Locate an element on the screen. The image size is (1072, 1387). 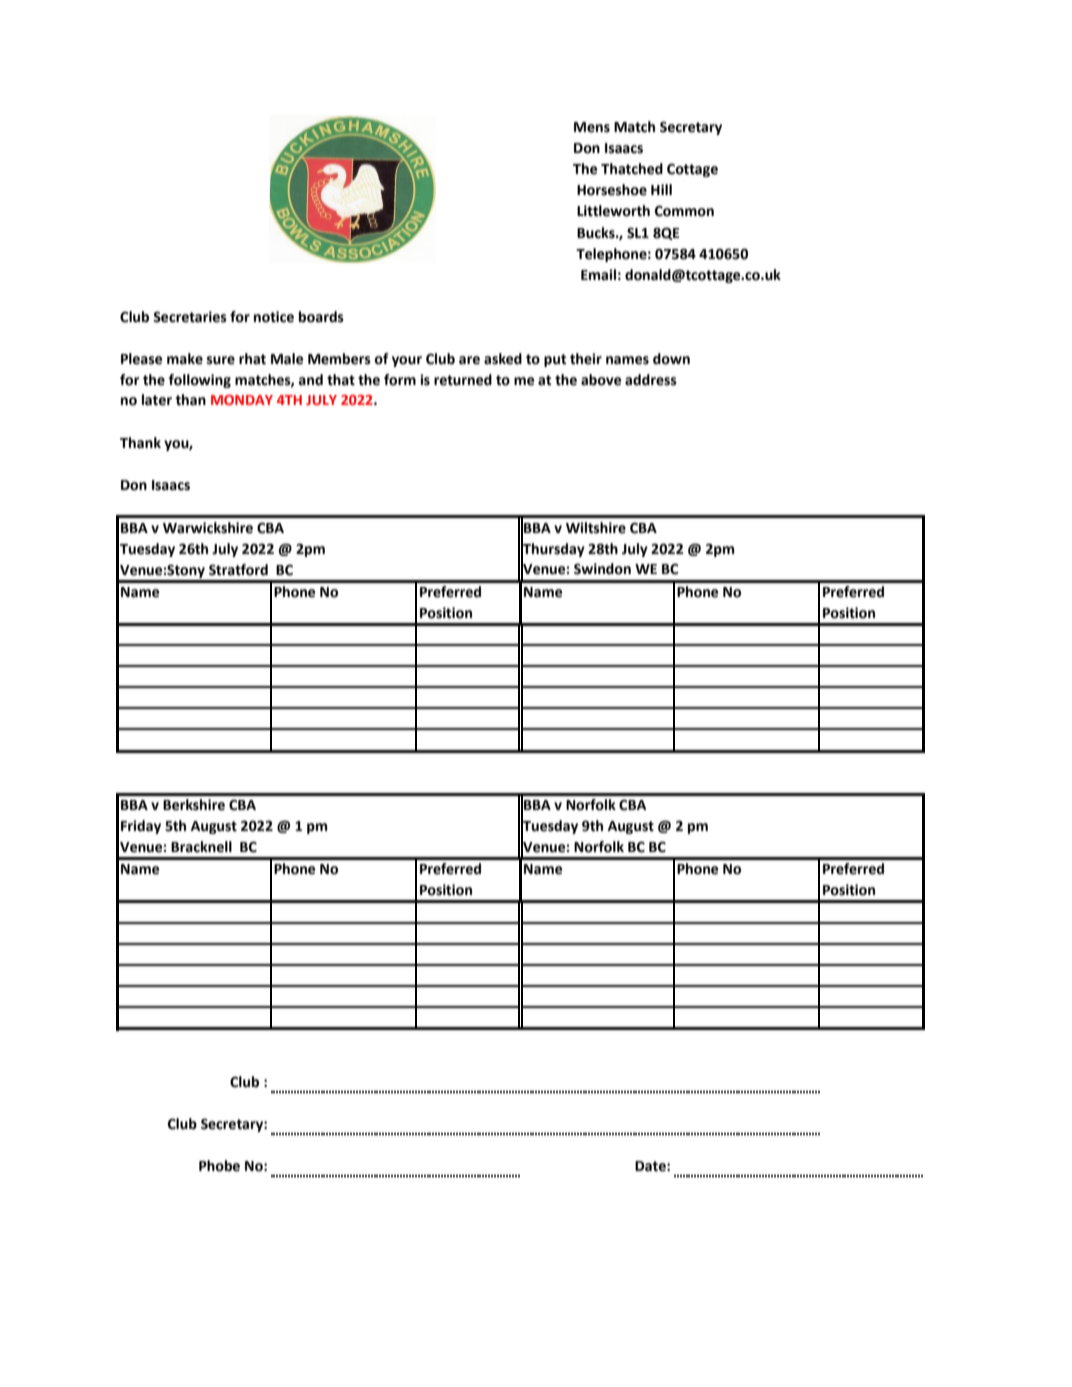
Mens is located at coordinates (592, 127).
